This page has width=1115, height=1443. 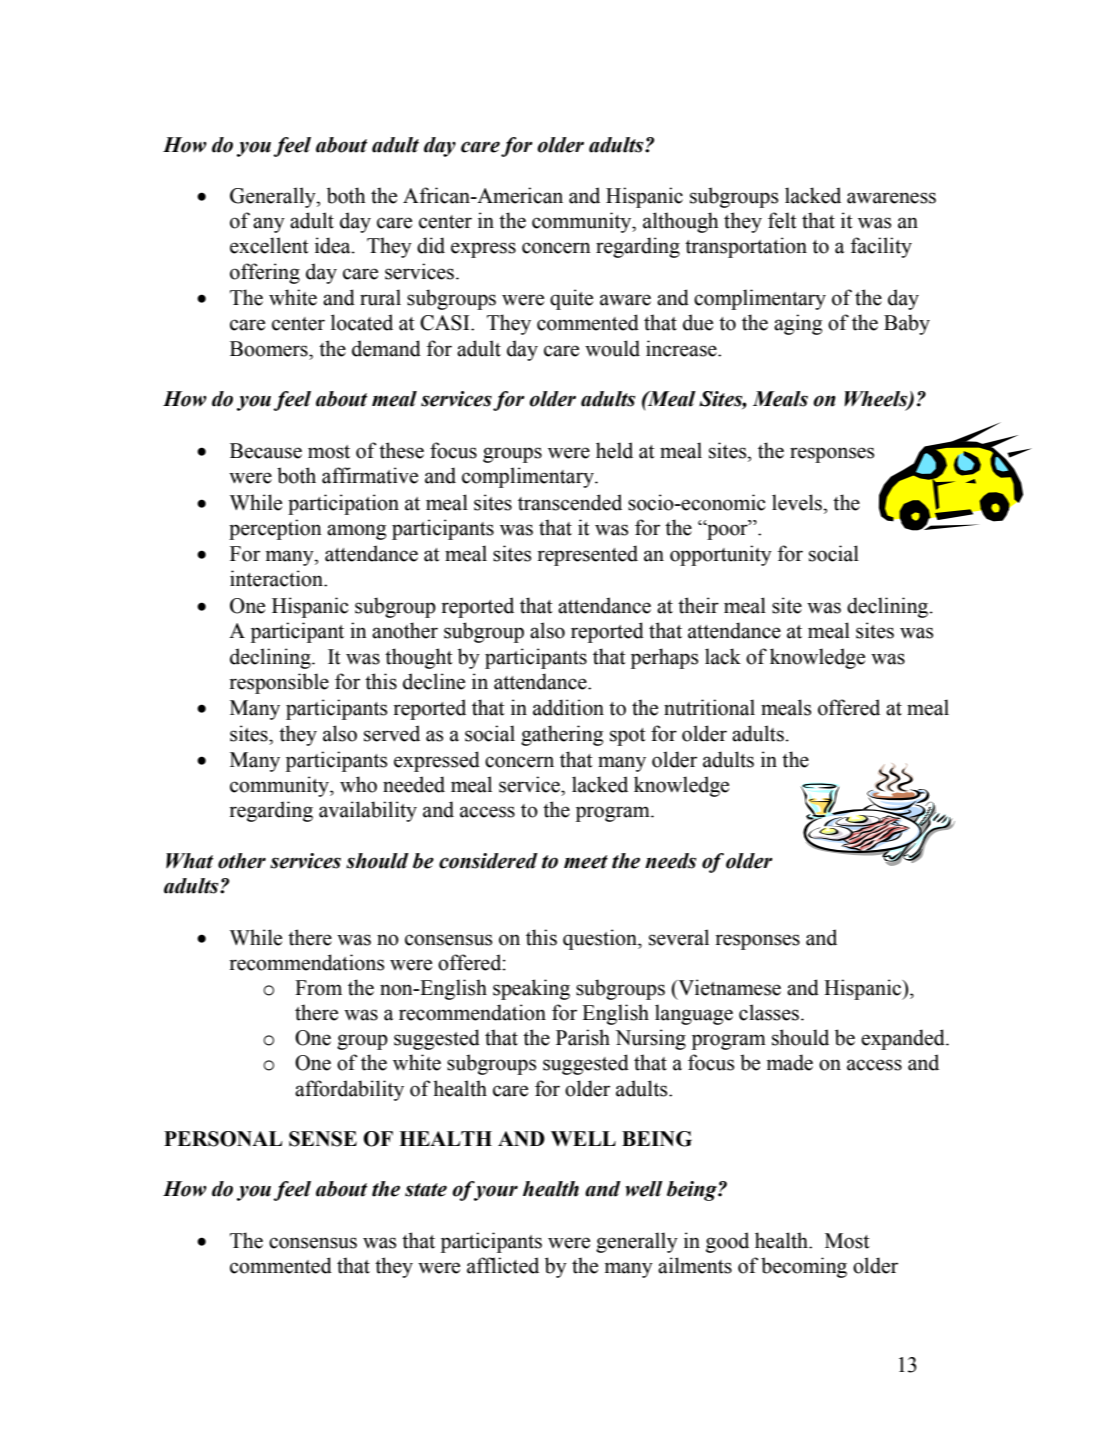 I want to click on interaction, so click(x=278, y=578).
